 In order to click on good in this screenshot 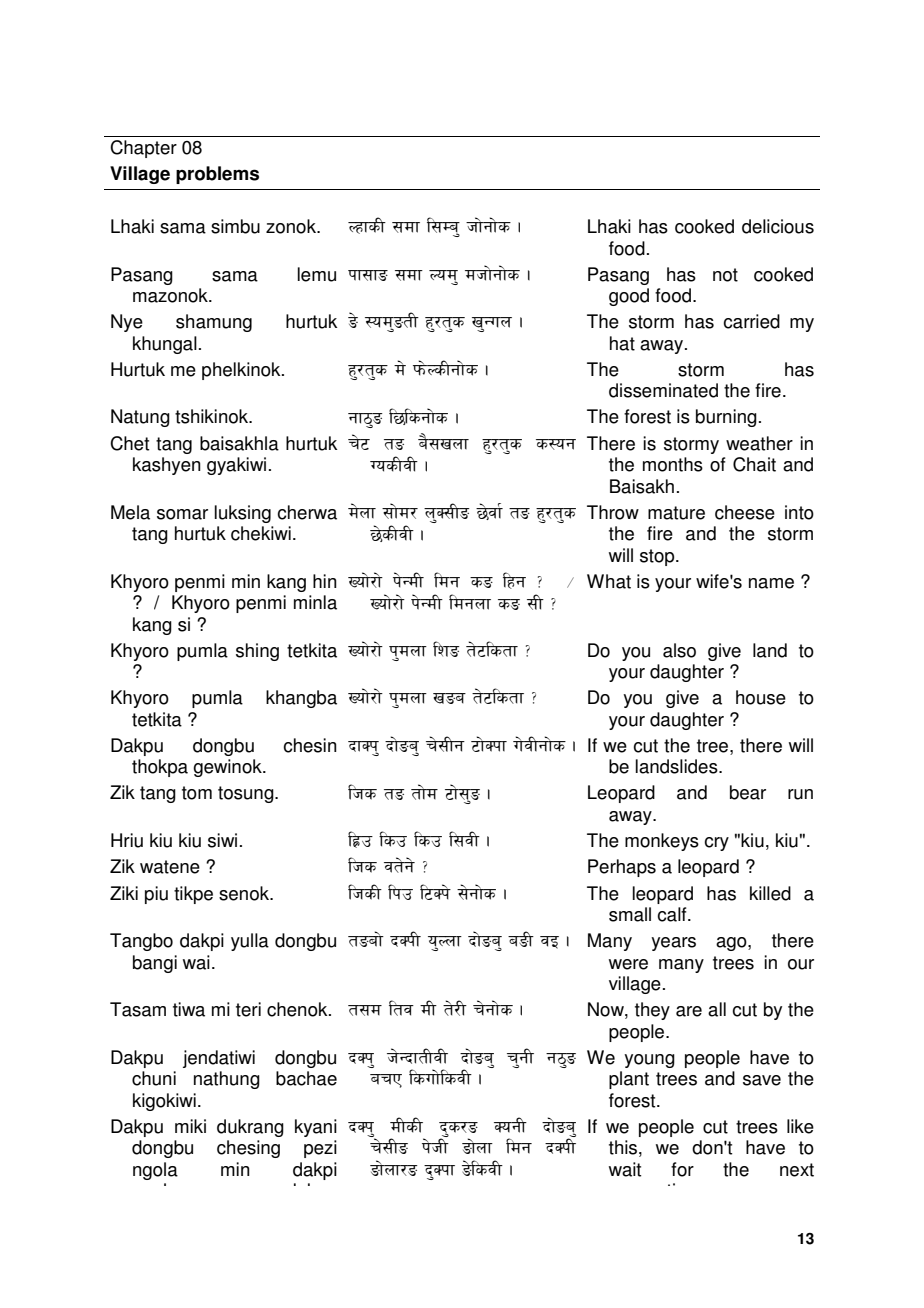, I will do `click(629, 297)`.
